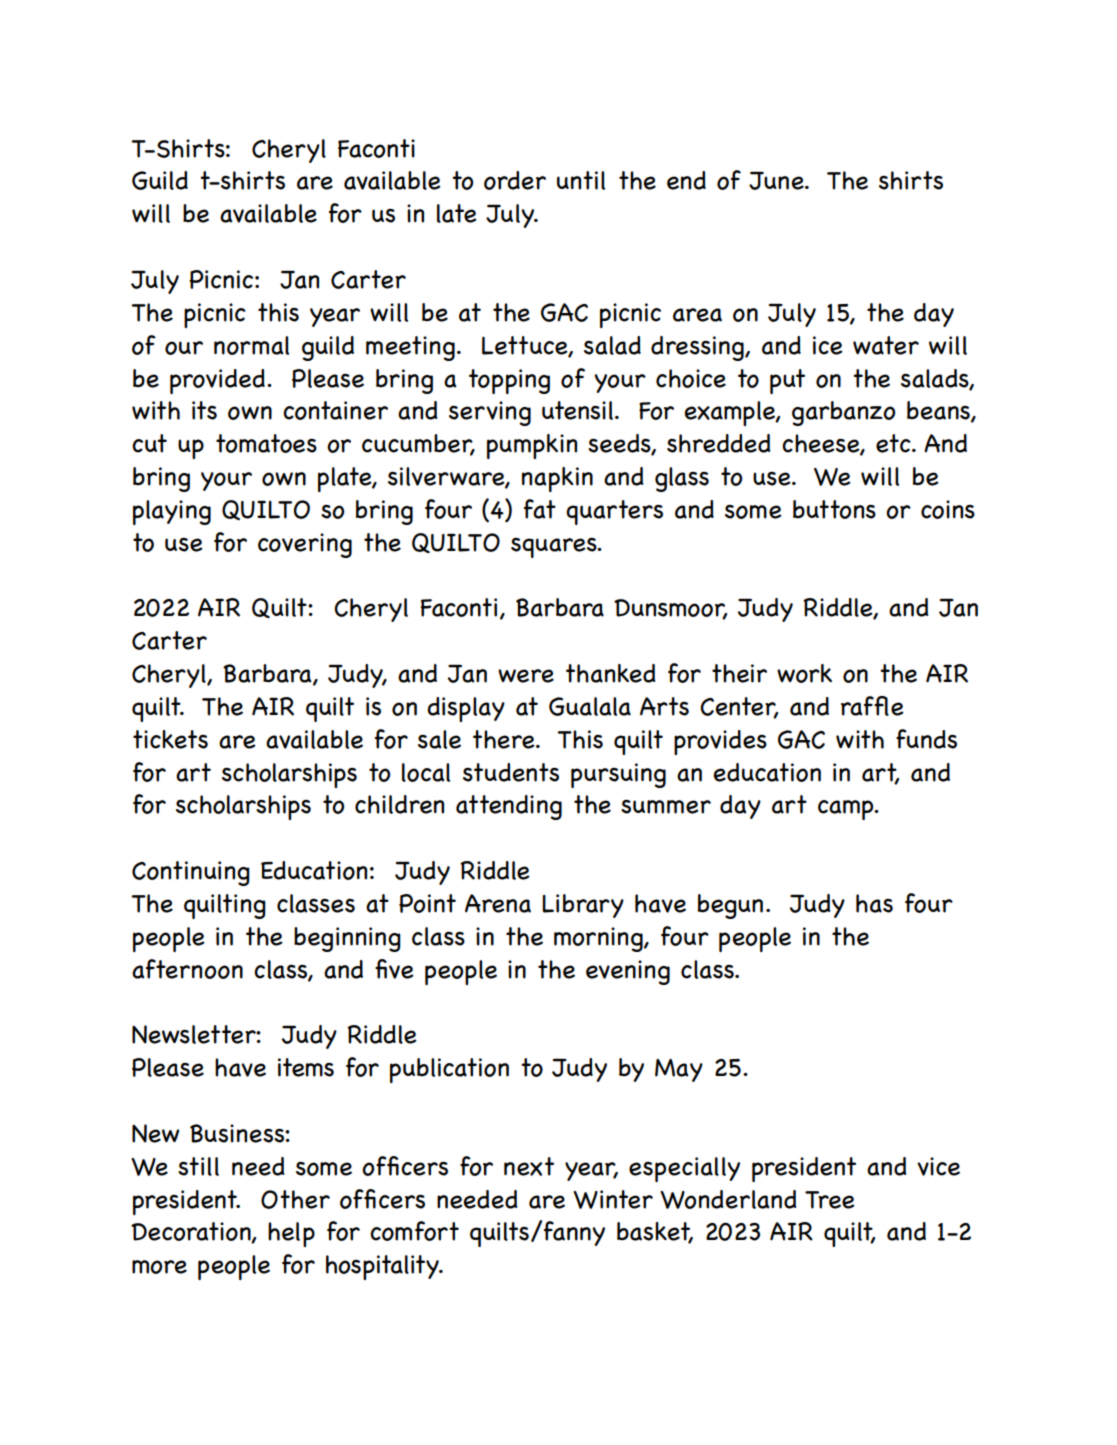 The width and height of the page is (1117, 1445). What do you see at coordinates (872, 706) in the page?
I see `raffle` at bounding box center [872, 706].
